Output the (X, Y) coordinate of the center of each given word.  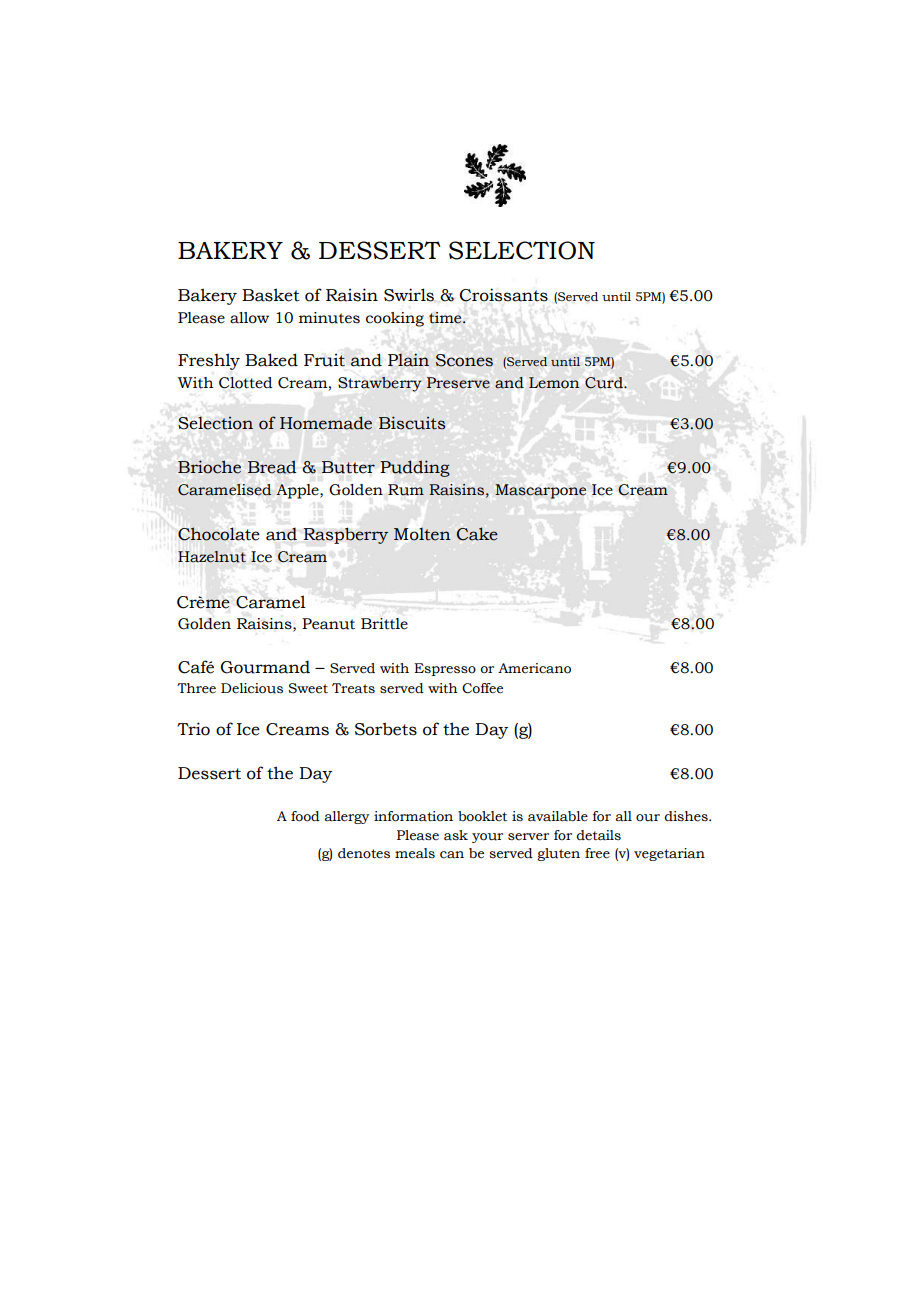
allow (249, 318)
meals (415, 853)
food (305, 816)
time (446, 318)
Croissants (504, 295)
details (598, 835)
